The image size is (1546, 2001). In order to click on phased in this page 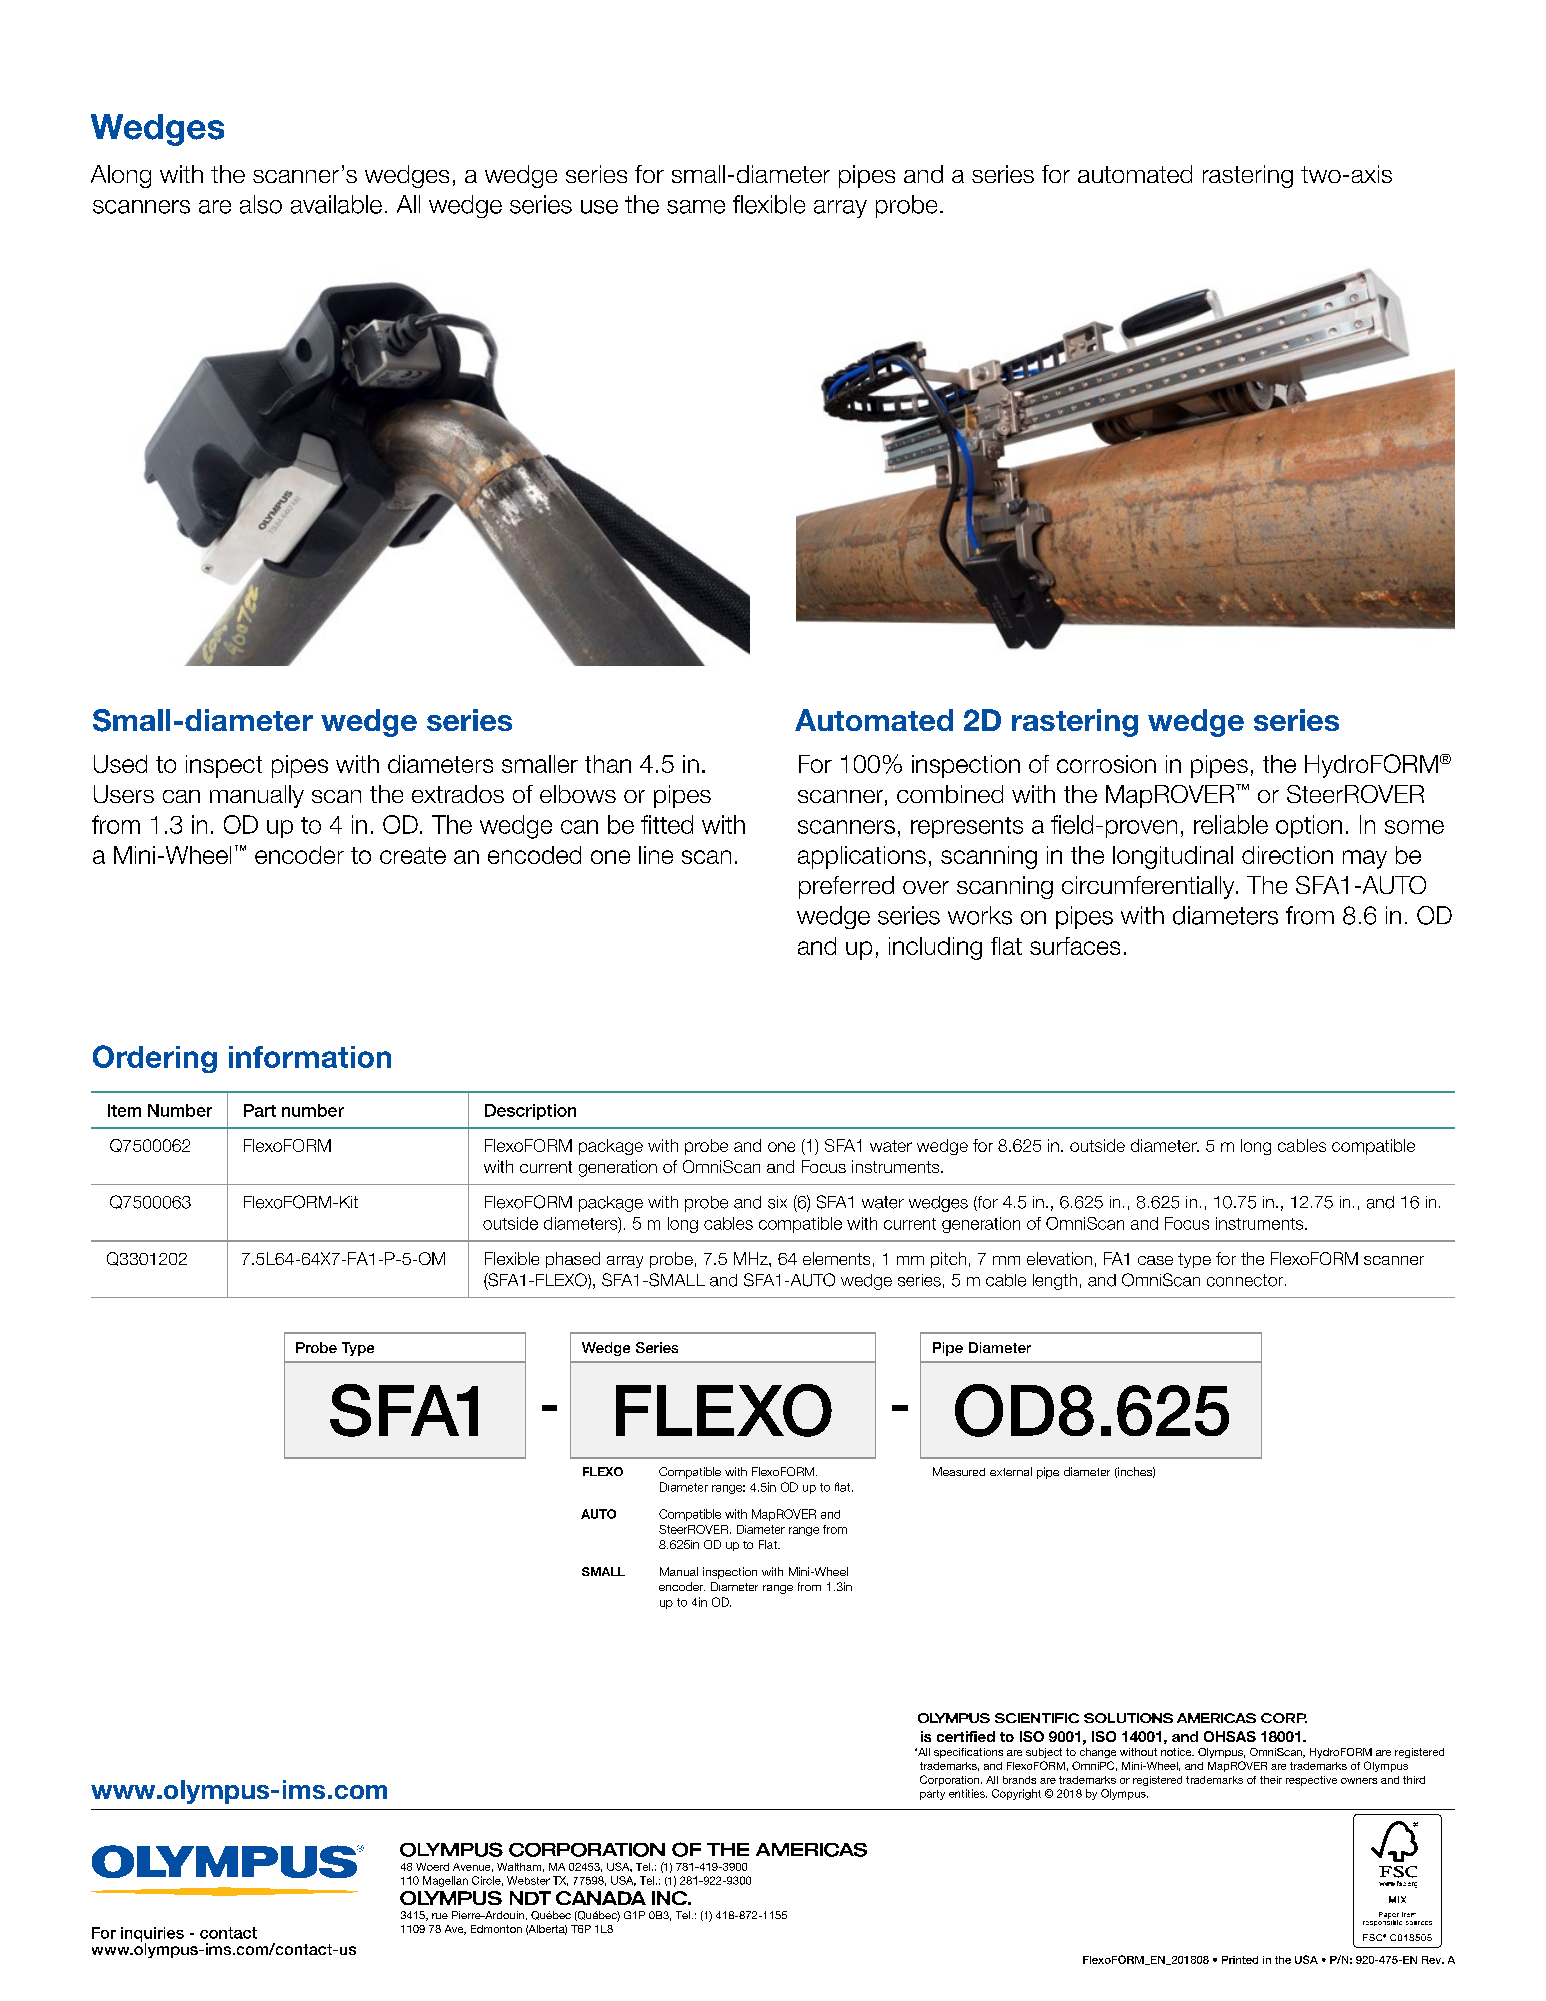, I will do `click(573, 1260)`.
